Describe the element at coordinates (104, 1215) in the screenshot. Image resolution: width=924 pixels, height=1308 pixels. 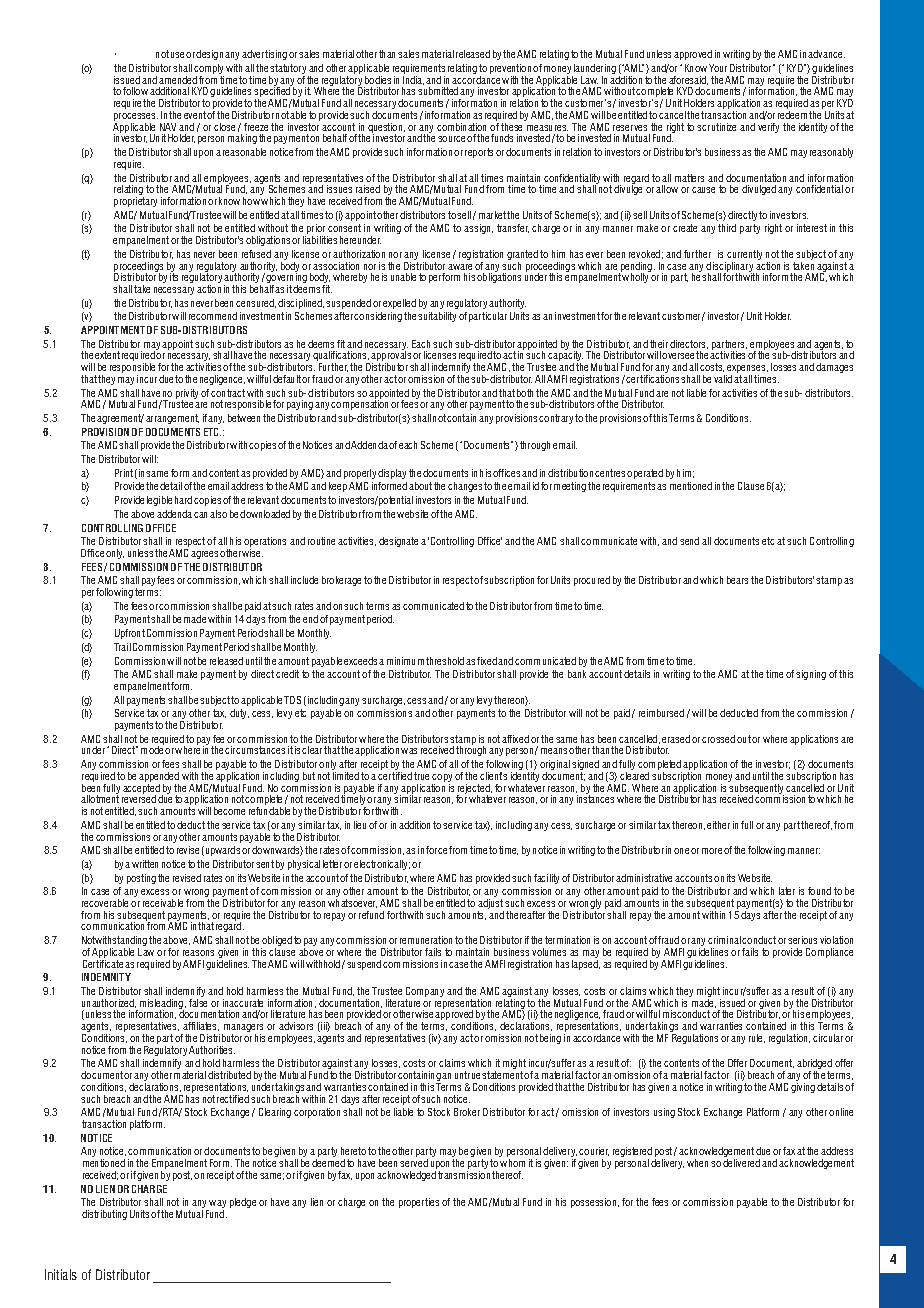
I see `distributing` at that location.
